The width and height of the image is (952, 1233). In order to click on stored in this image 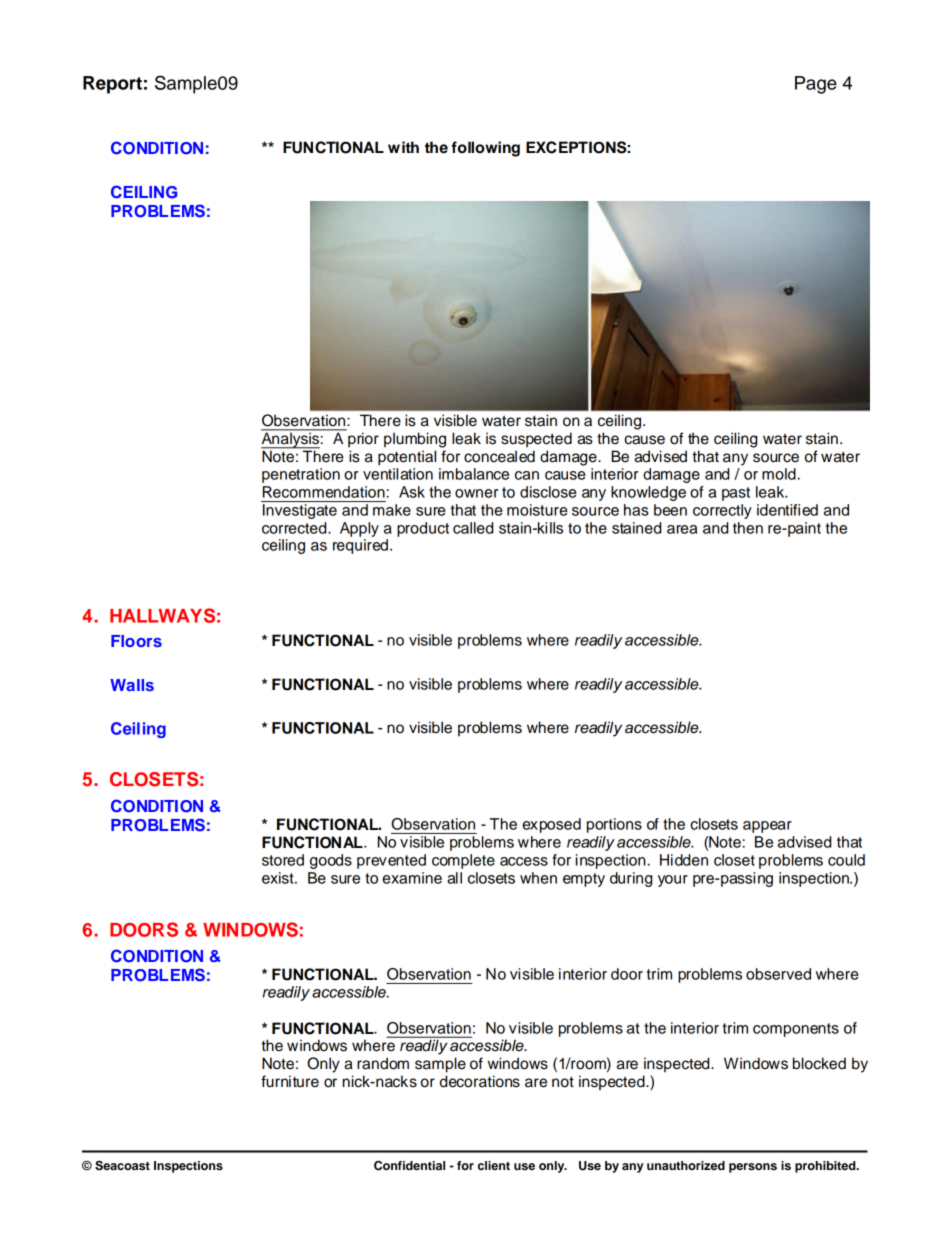, I will do `click(283, 860)`.
